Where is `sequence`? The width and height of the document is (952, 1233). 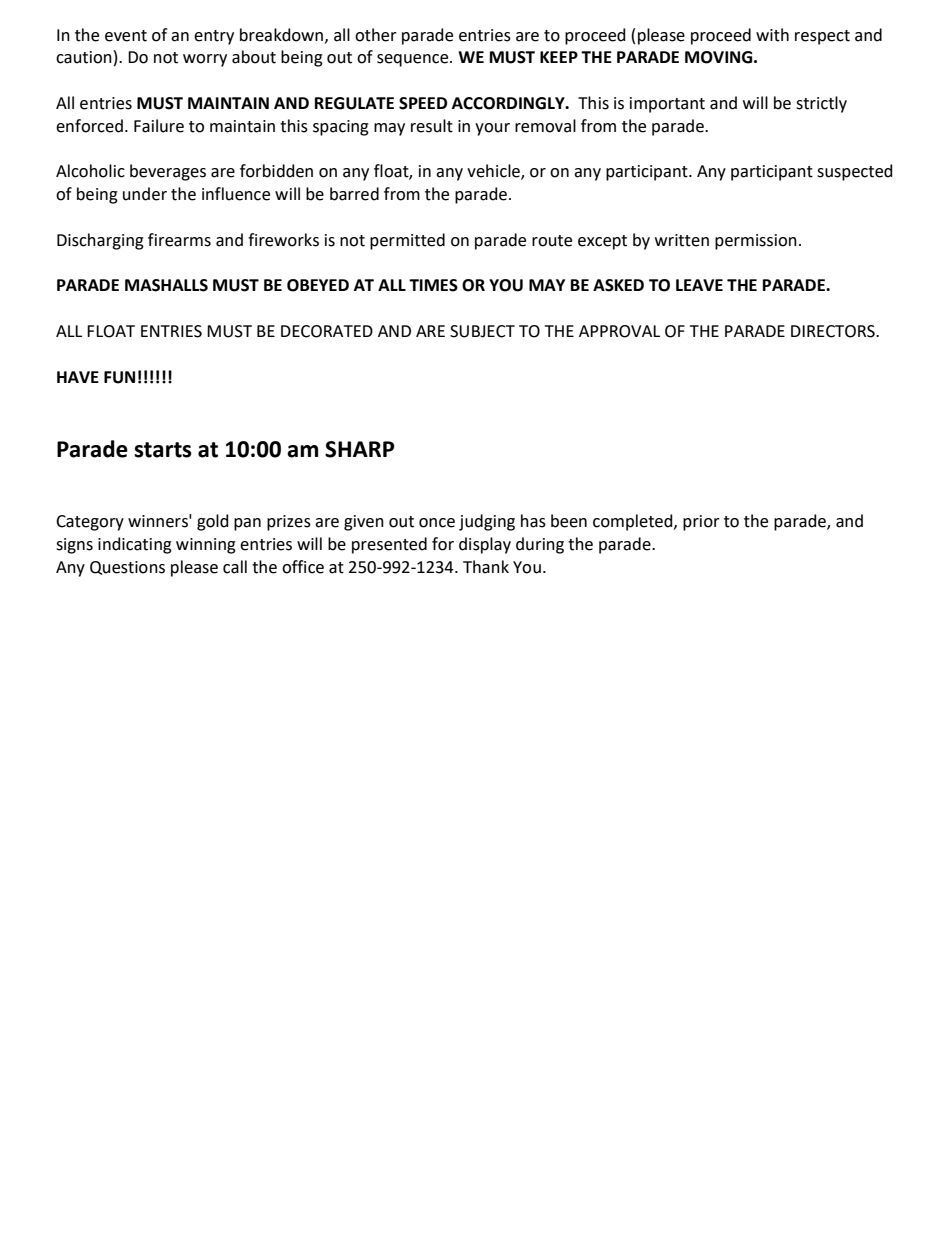
sequence is located at coordinates (414, 60).
